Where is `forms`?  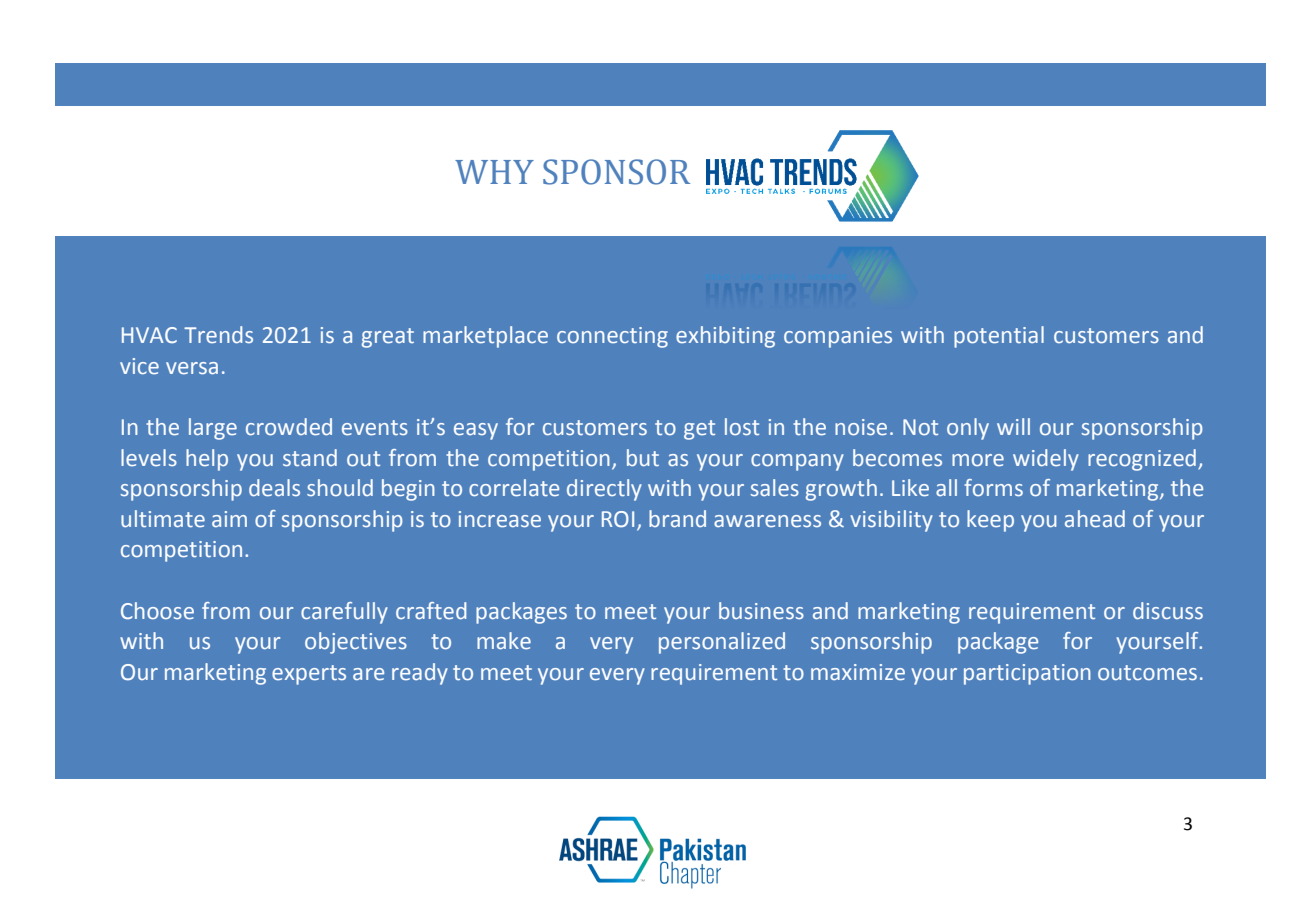
forms is located at coordinates (993, 488).
